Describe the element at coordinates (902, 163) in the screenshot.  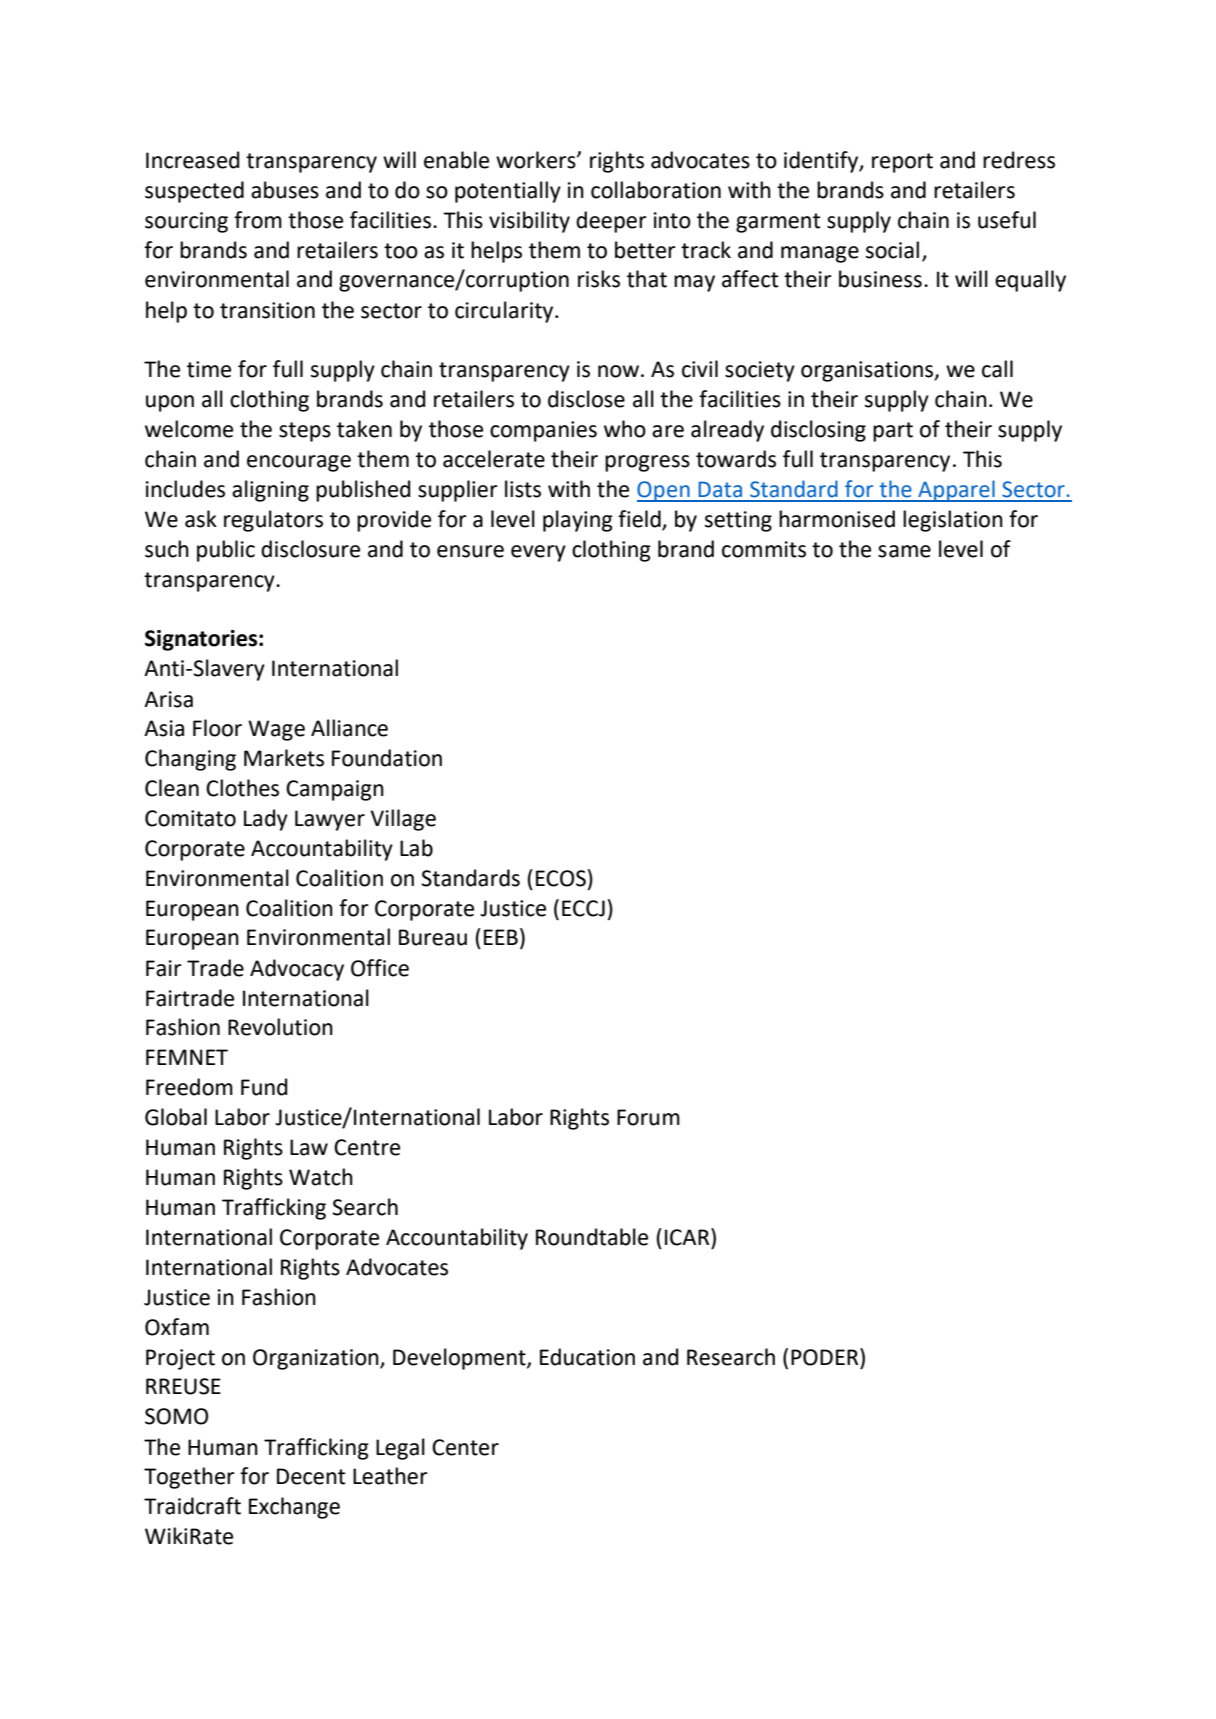
I see `report` at that location.
